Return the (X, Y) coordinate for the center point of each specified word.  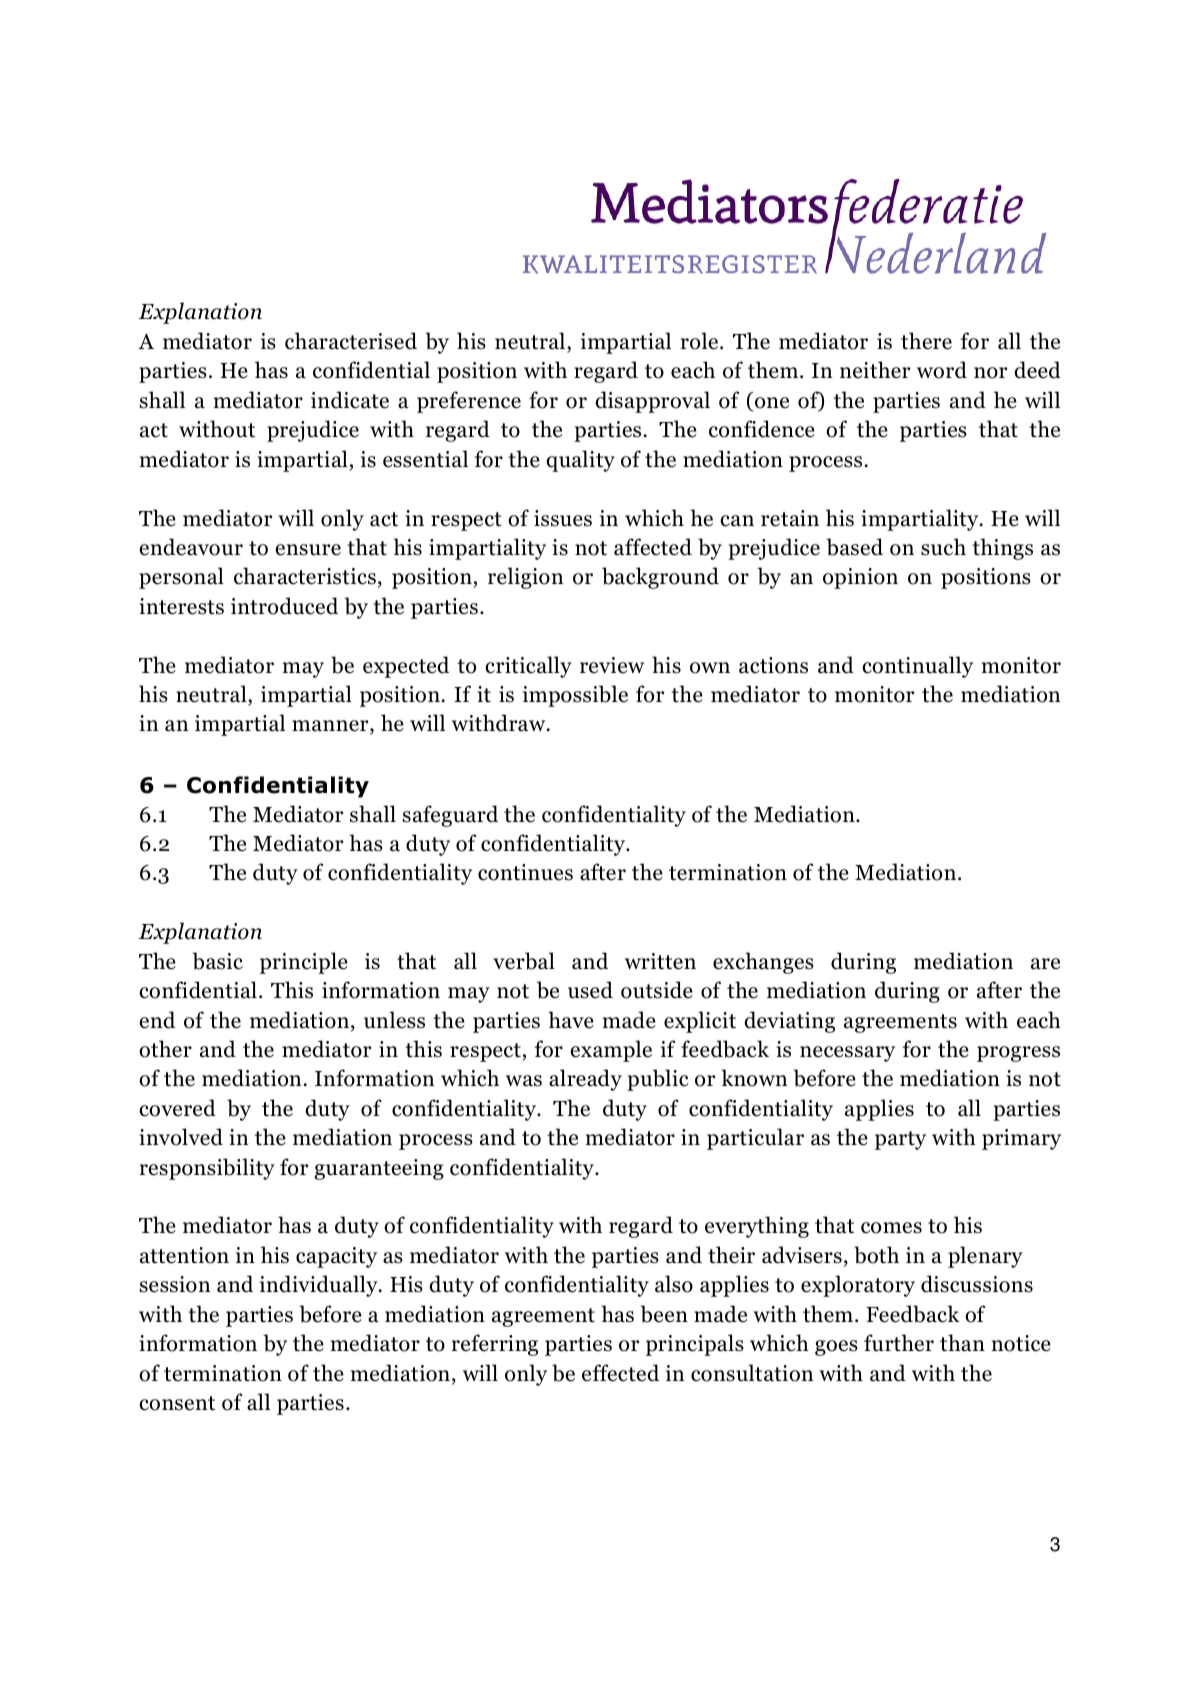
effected (620, 1373)
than (962, 1343)
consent (177, 1403)
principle (304, 963)
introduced (284, 606)
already (585, 1080)
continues (525, 872)
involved (181, 1137)
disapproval (652, 402)
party (900, 1140)
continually (917, 667)
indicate (350, 400)
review (612, 665)
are (1045, 964)
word (942, 370)
